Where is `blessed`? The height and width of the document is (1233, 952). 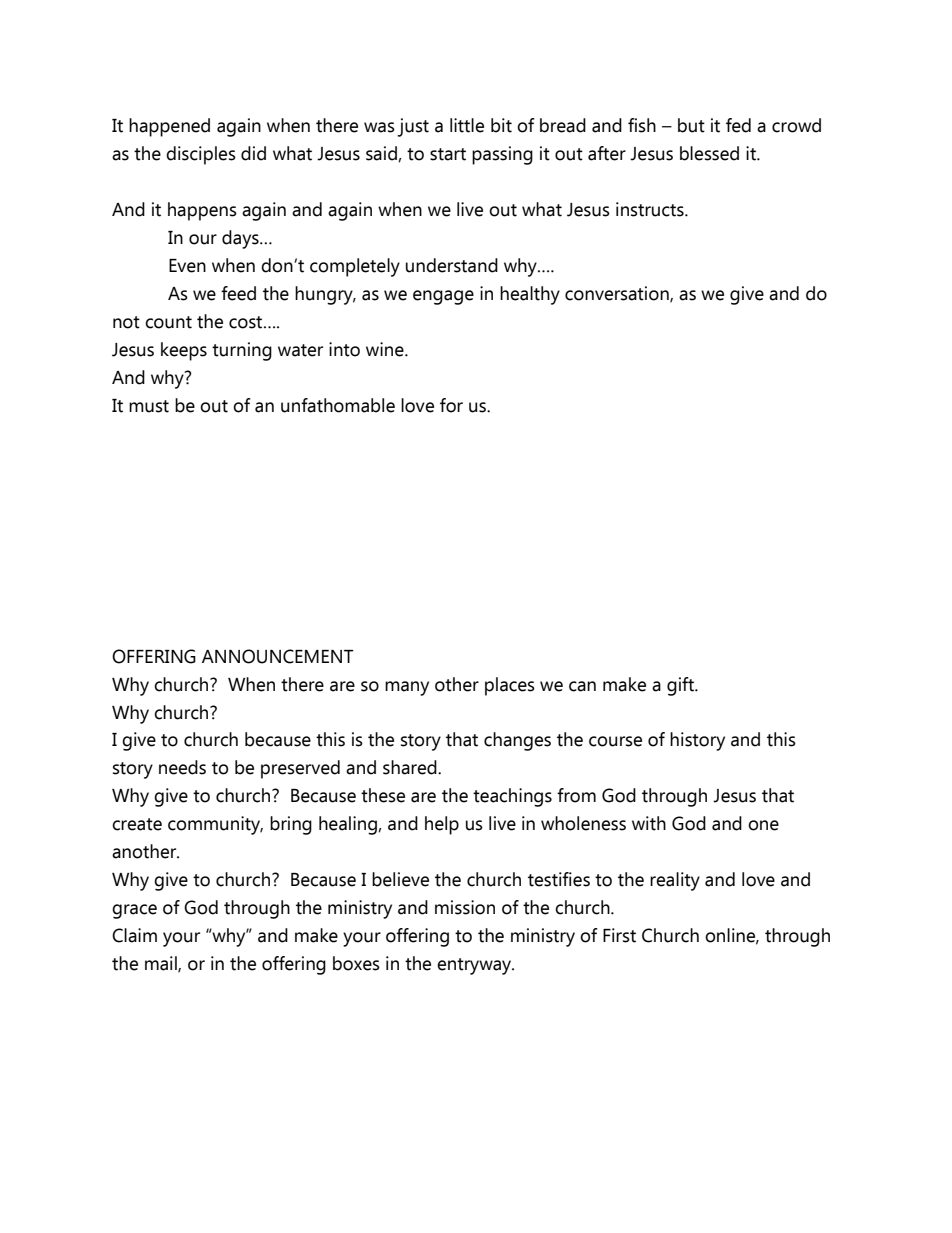
blessed is located at coordinates (709, 153).
